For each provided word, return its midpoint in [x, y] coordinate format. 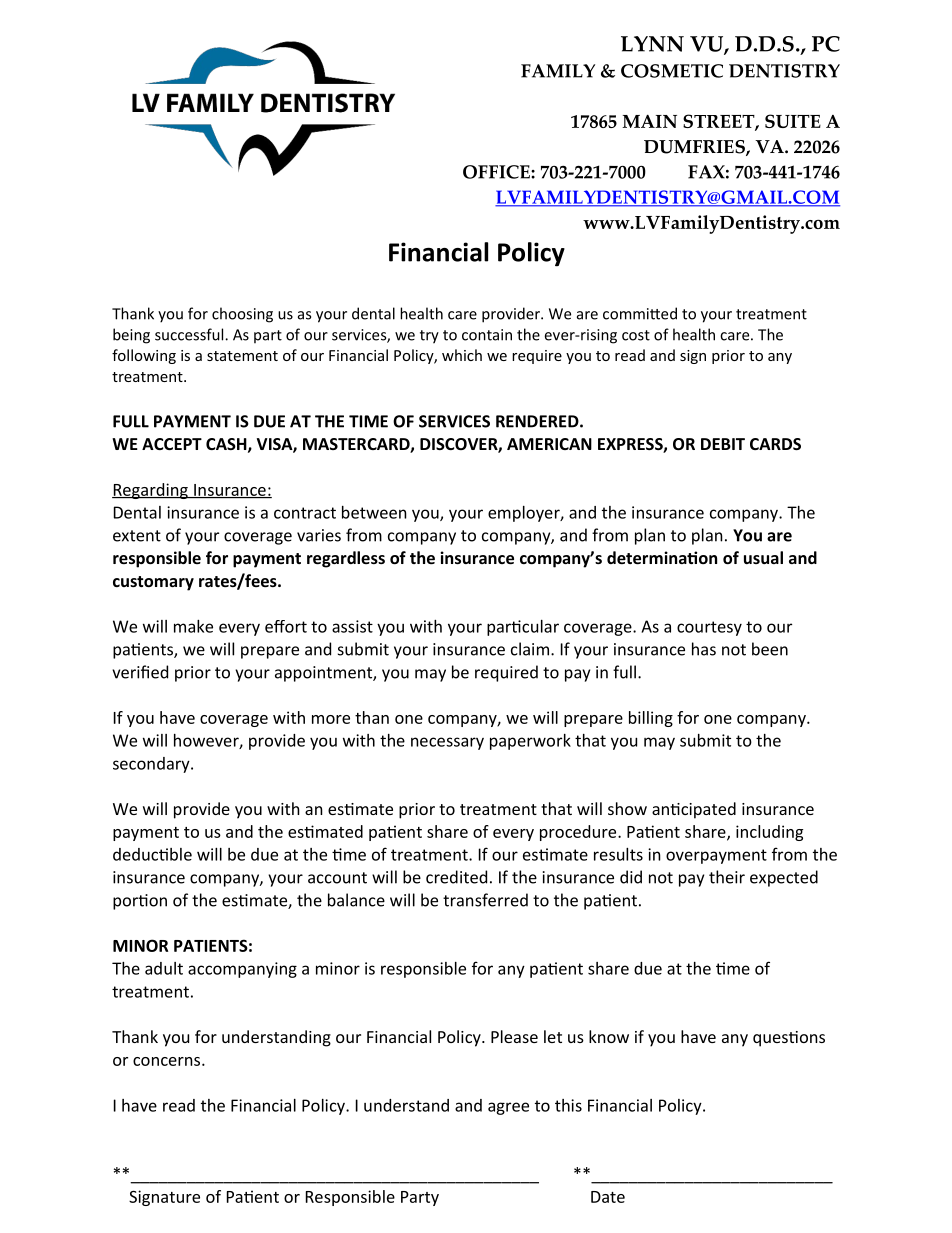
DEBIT [723, 444]
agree [508, 1108]
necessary [447, 743]
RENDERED [538, 421]
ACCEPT [172, 444]
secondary [152, 765]
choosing [242, 315]
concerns [168, 1061]
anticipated [694, 810]
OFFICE [497, 172]
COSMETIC [672, 71]
